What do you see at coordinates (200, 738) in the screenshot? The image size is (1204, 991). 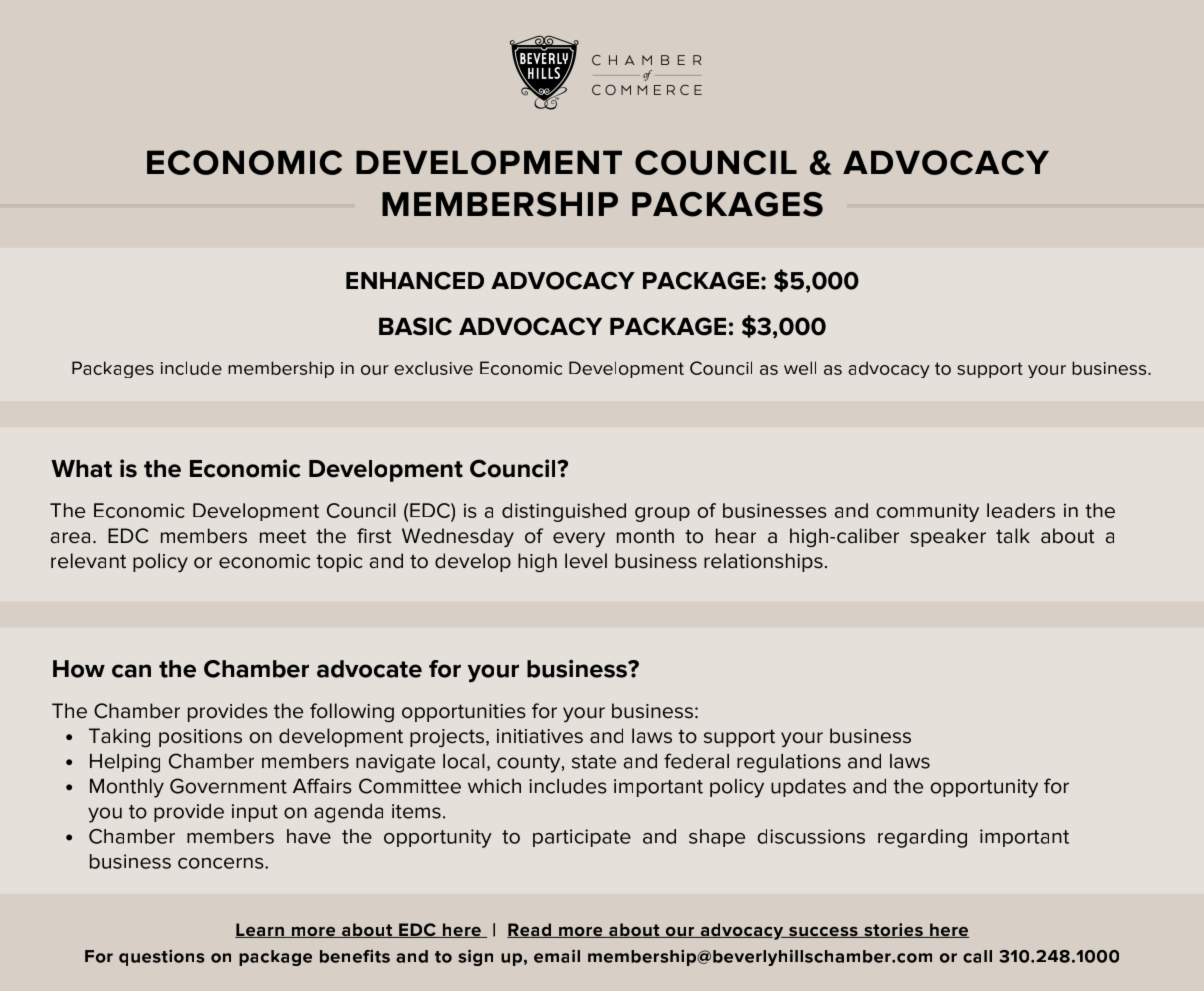 I see `positions` at bounding box center [200, 738].
